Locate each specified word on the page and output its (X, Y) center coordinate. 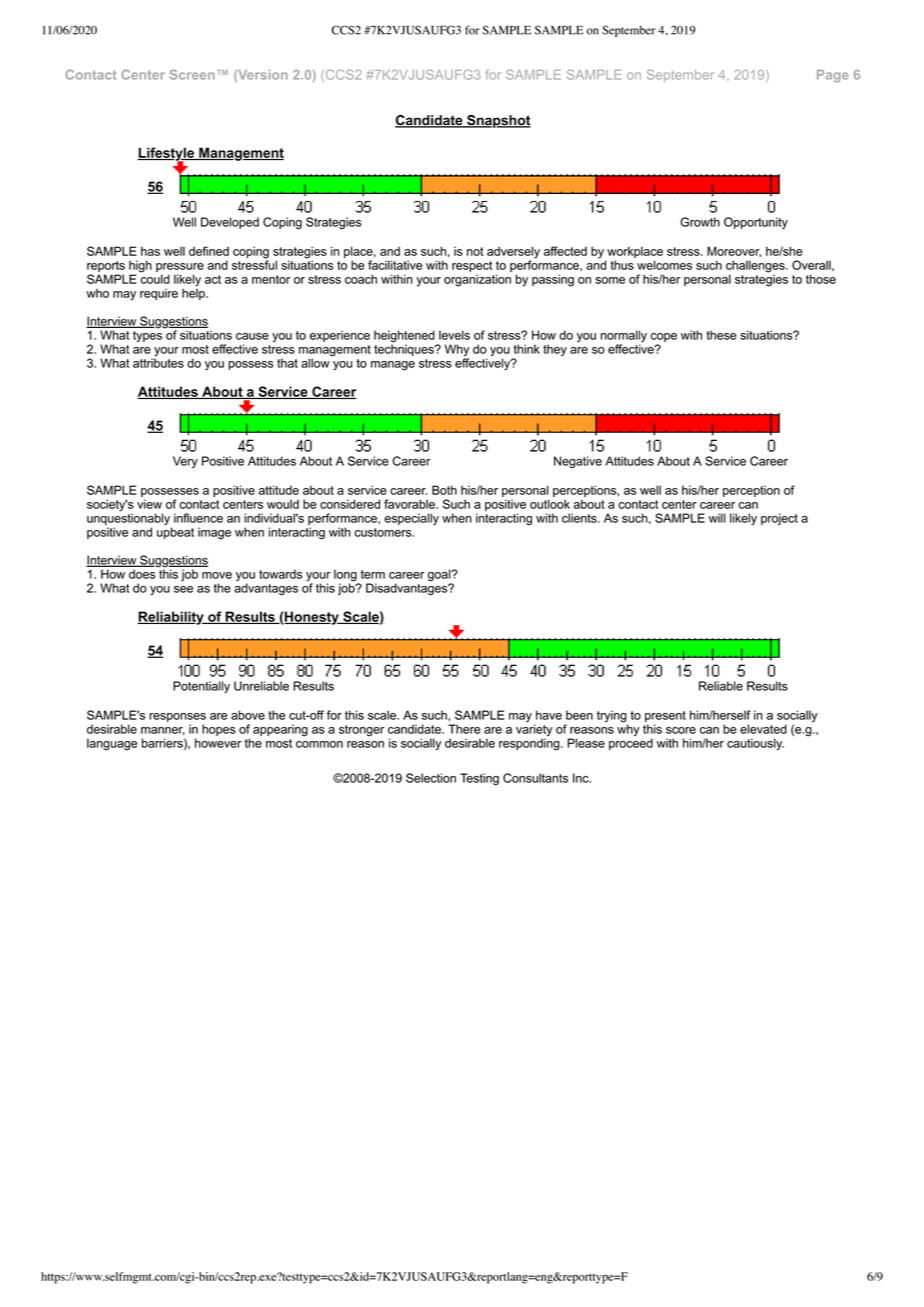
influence (198, 518)
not (475, 251)
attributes (158, 362)
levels (454, 335)
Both (444, 490)
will (717, 518)
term (373, 574)
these (721, 335)
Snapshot (498, 121)
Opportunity (756, 223)
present (665, 718)
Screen (192, 75)
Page (833, 76)
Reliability (172, 618)
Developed (230, 223)
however (218, 743)
